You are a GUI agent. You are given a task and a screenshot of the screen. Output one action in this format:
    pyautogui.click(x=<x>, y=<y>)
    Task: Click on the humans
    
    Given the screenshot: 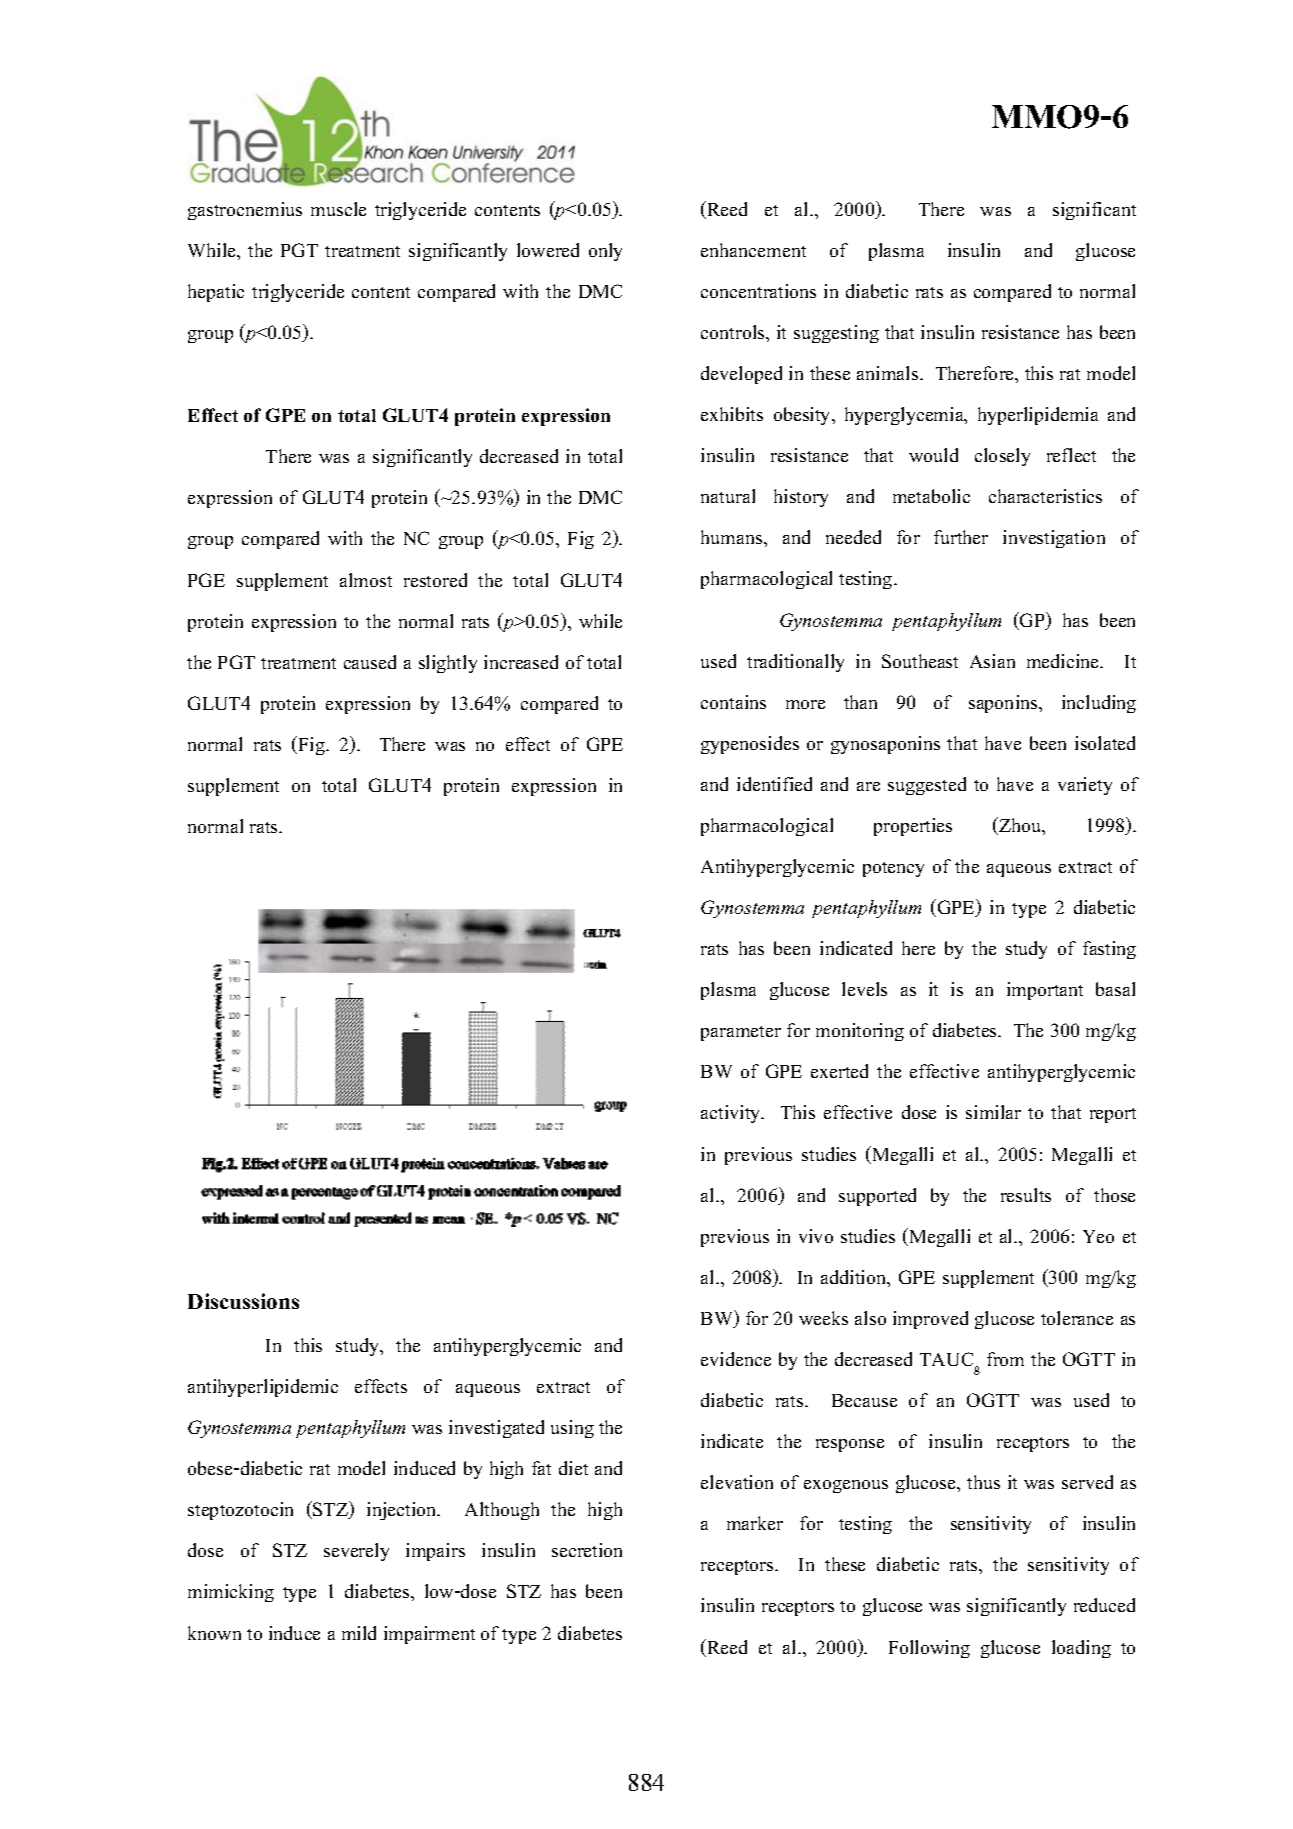 What is the action you would take?
    pyautogui.click(x=733, y=537)
